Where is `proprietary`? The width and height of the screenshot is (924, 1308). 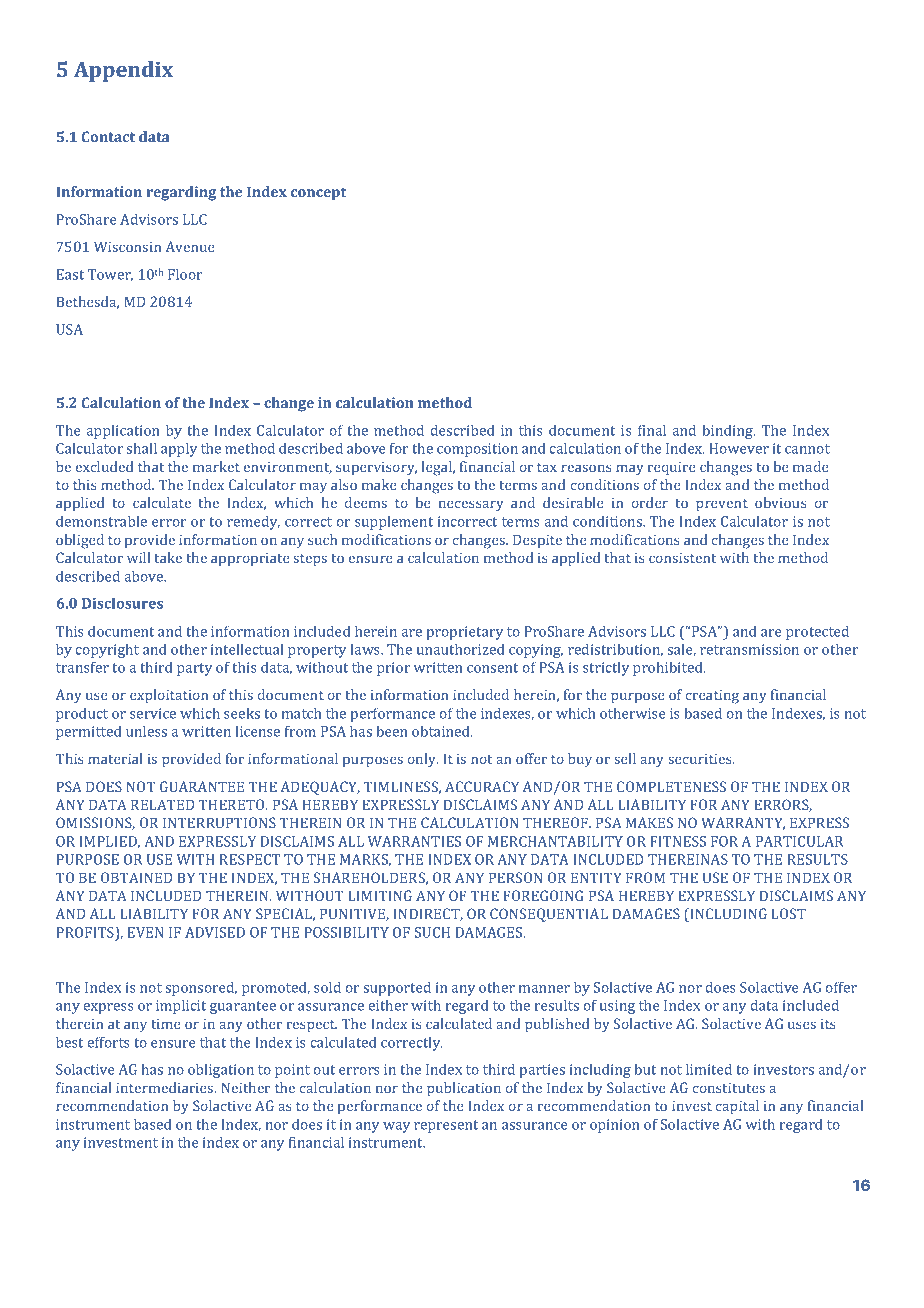 proprietary is located at coordinates (465, 633).
